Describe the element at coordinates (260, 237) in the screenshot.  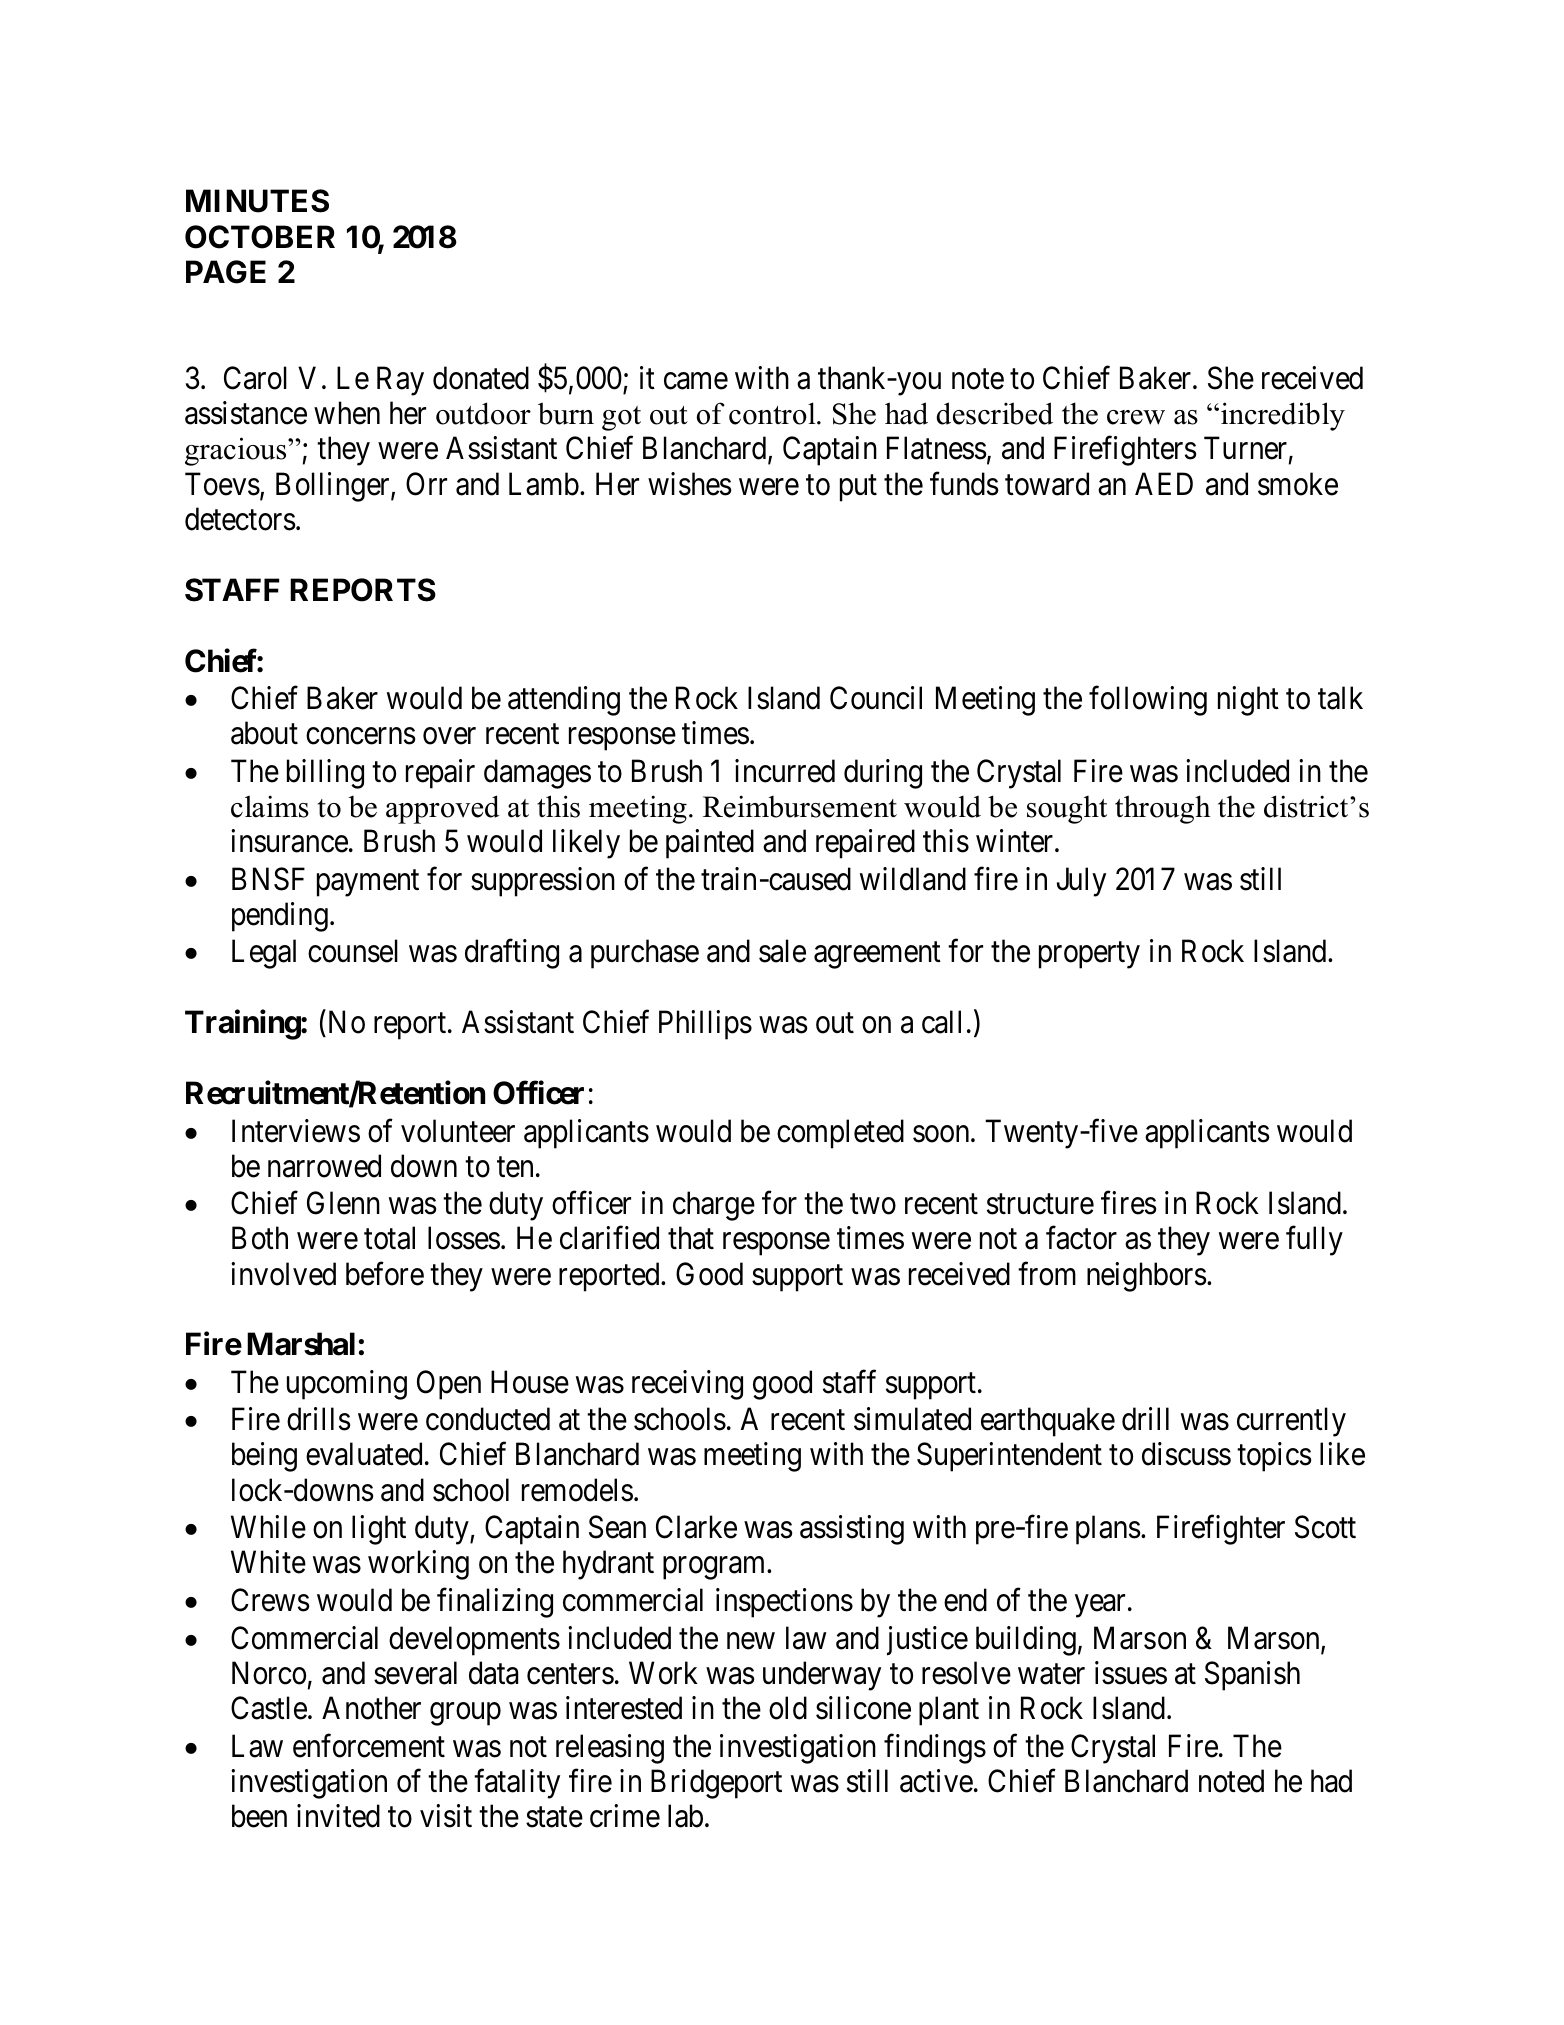
I see `OCTOBER` at that location.
